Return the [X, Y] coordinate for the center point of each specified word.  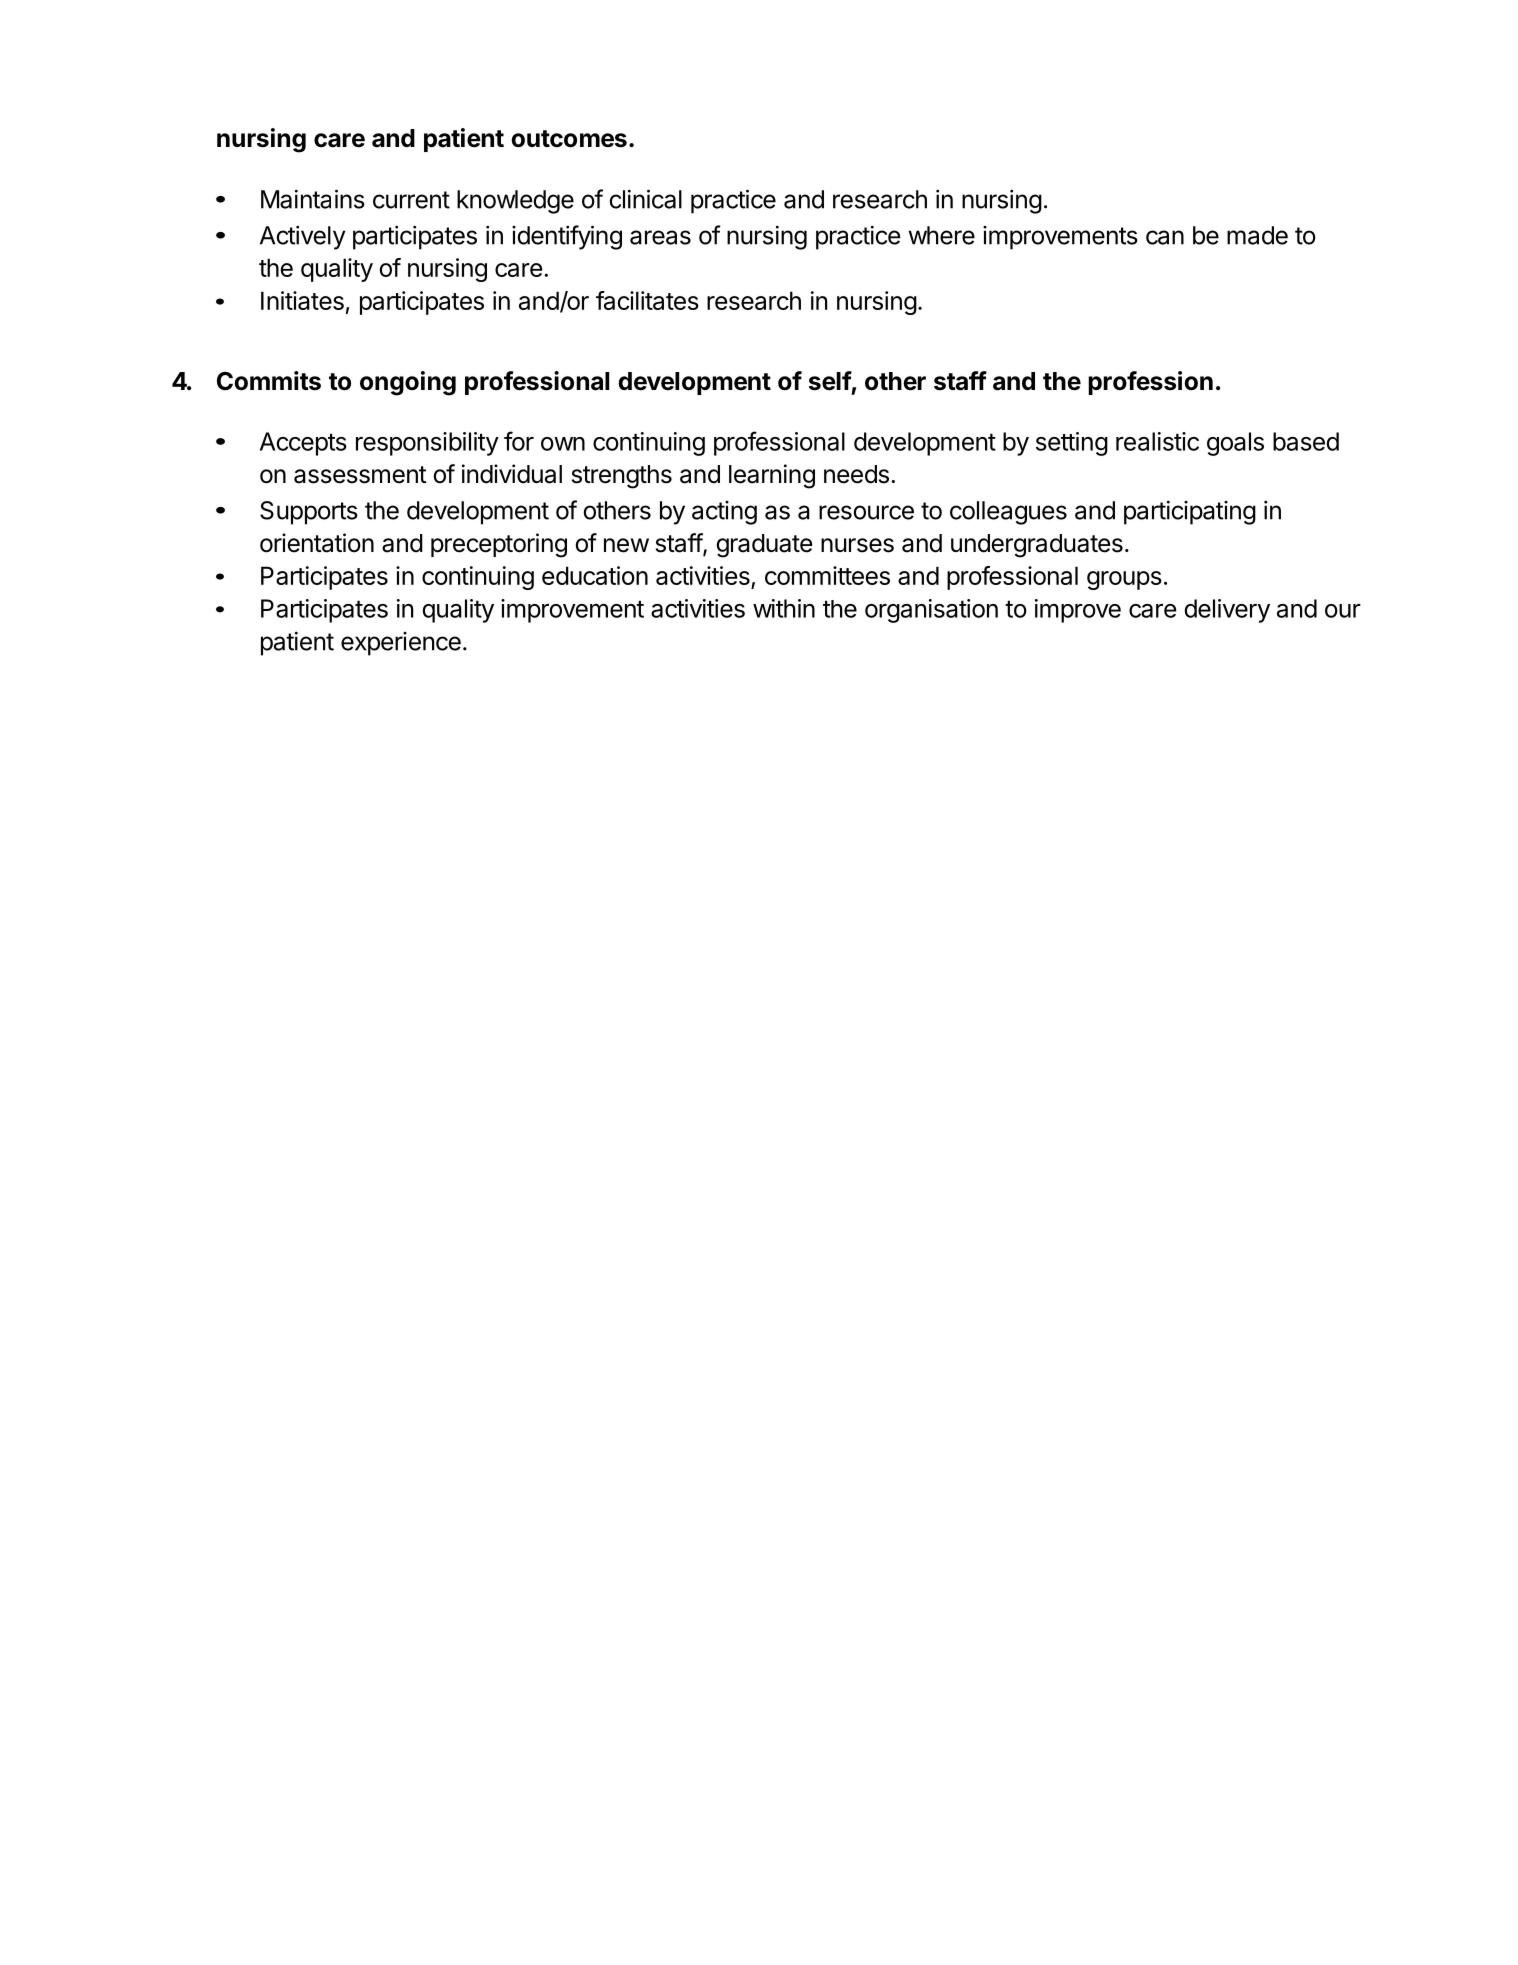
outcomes [569, 139]
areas [660, 237]
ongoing [408, 383]
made [1257, 235]
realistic [1157, 441]
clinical [645, 199]
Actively [303, 237]
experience [401, 644]
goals [1235, 444]
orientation [317, 543]
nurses [857, 545]
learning [772, 476]
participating [1190, 512]
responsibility [427, 444]
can [1165, 237]
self [830, 381]
